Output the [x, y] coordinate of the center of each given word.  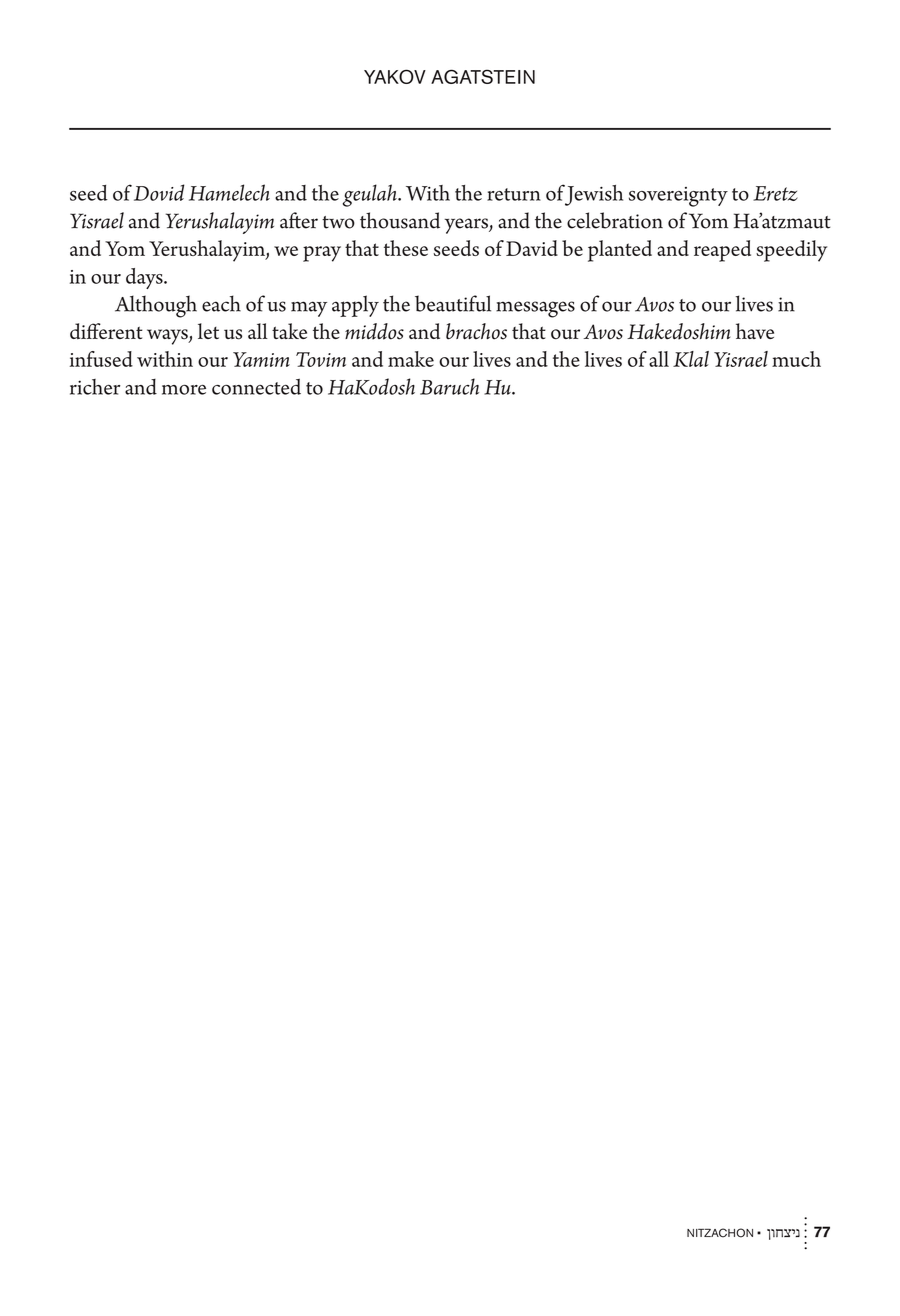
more [184, 389]
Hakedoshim [678, 331]
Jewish [593, 195]
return [514, 194]
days [145, 278]
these [406, 248]
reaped [722, 251]
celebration [615, 220]
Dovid [159, 192]
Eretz [775, 193]
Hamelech [229, 192]
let [208, 331]
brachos [476, 331]
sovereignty [678, 197]
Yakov [395, 76]
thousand [400, 220]
